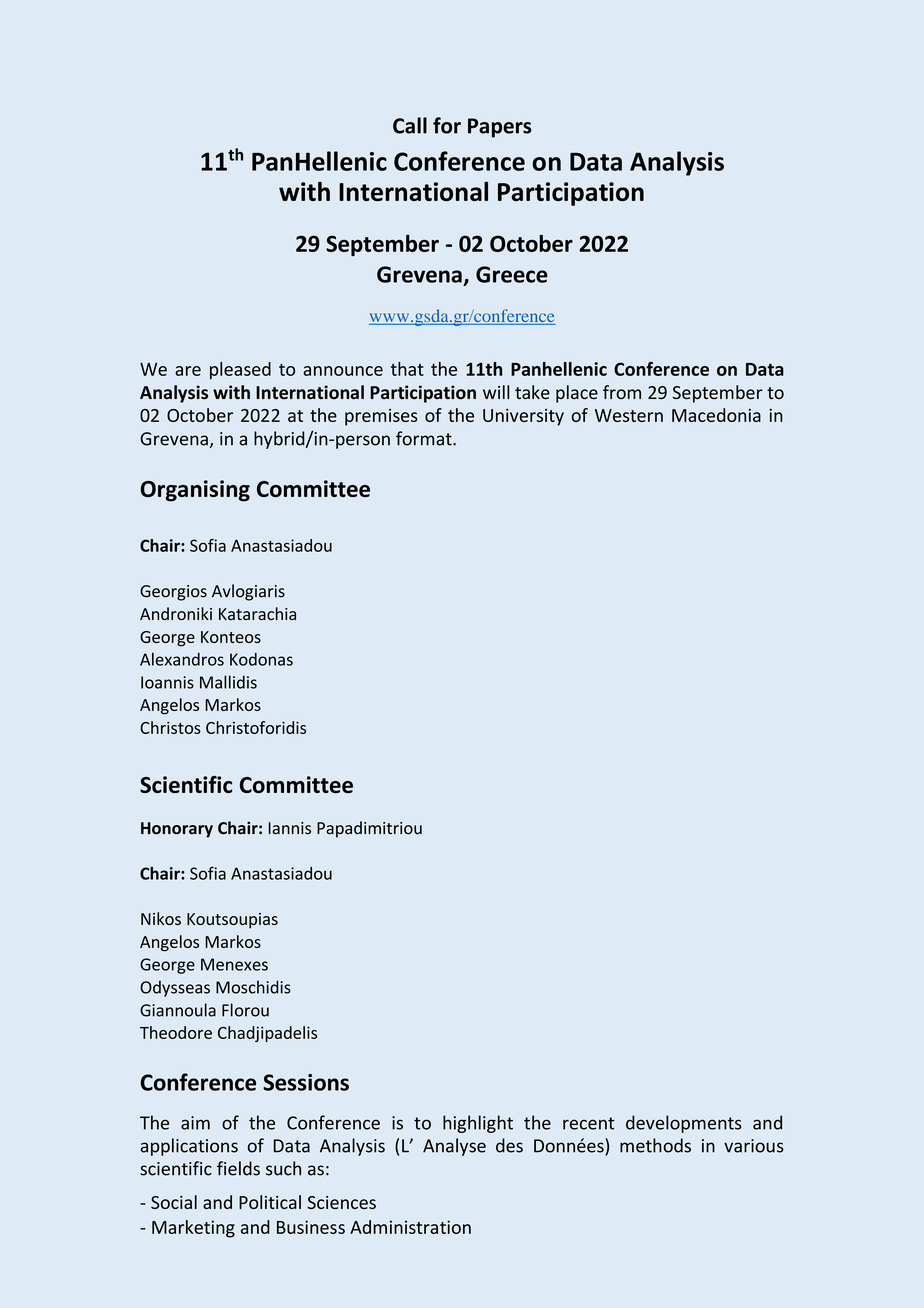  I want to click on Papers, so click(500, 128).
